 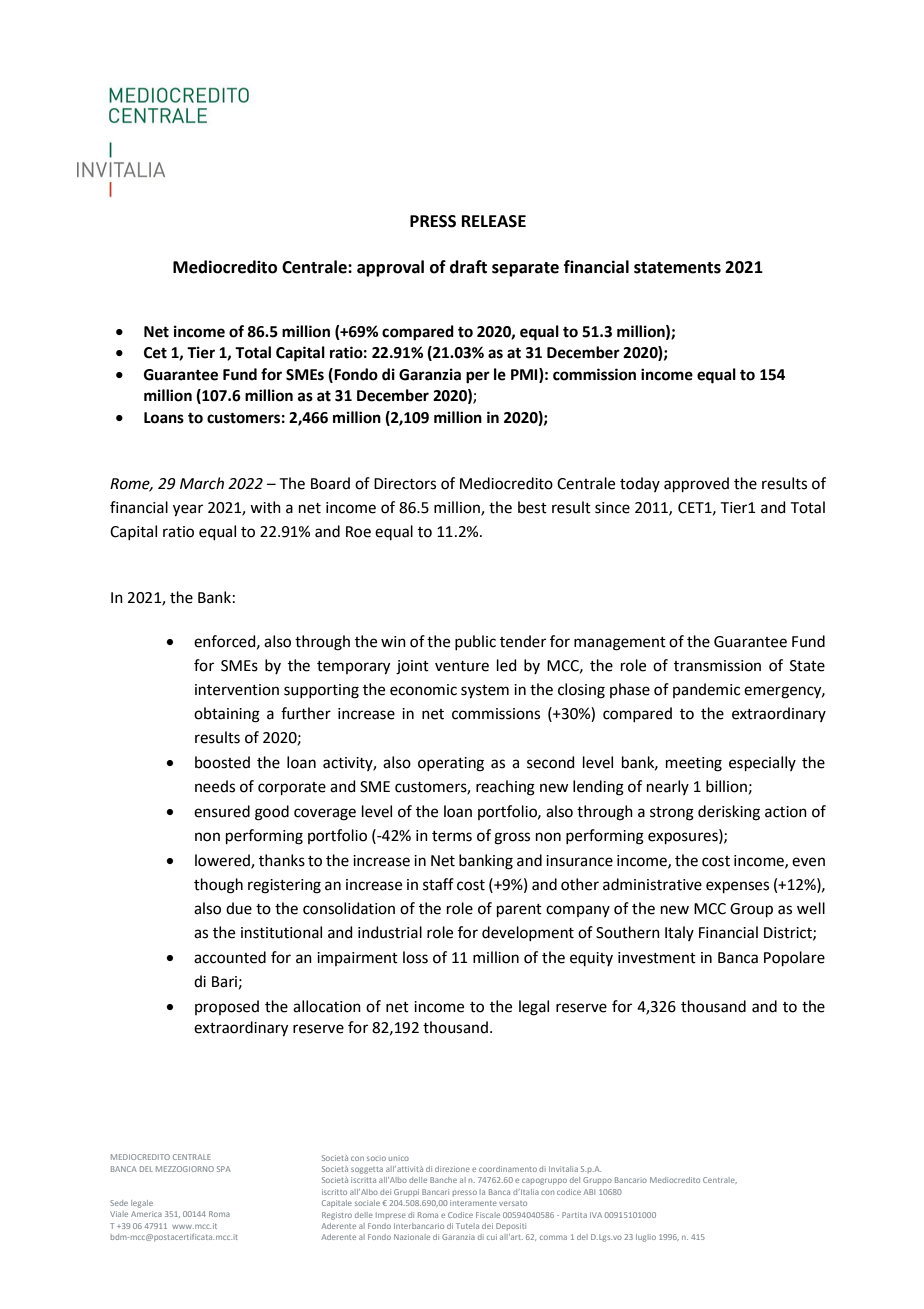 What do you see at coordinates (390, 268) in the screenshot?
I see `approval` at bounding box center [390, 268].
